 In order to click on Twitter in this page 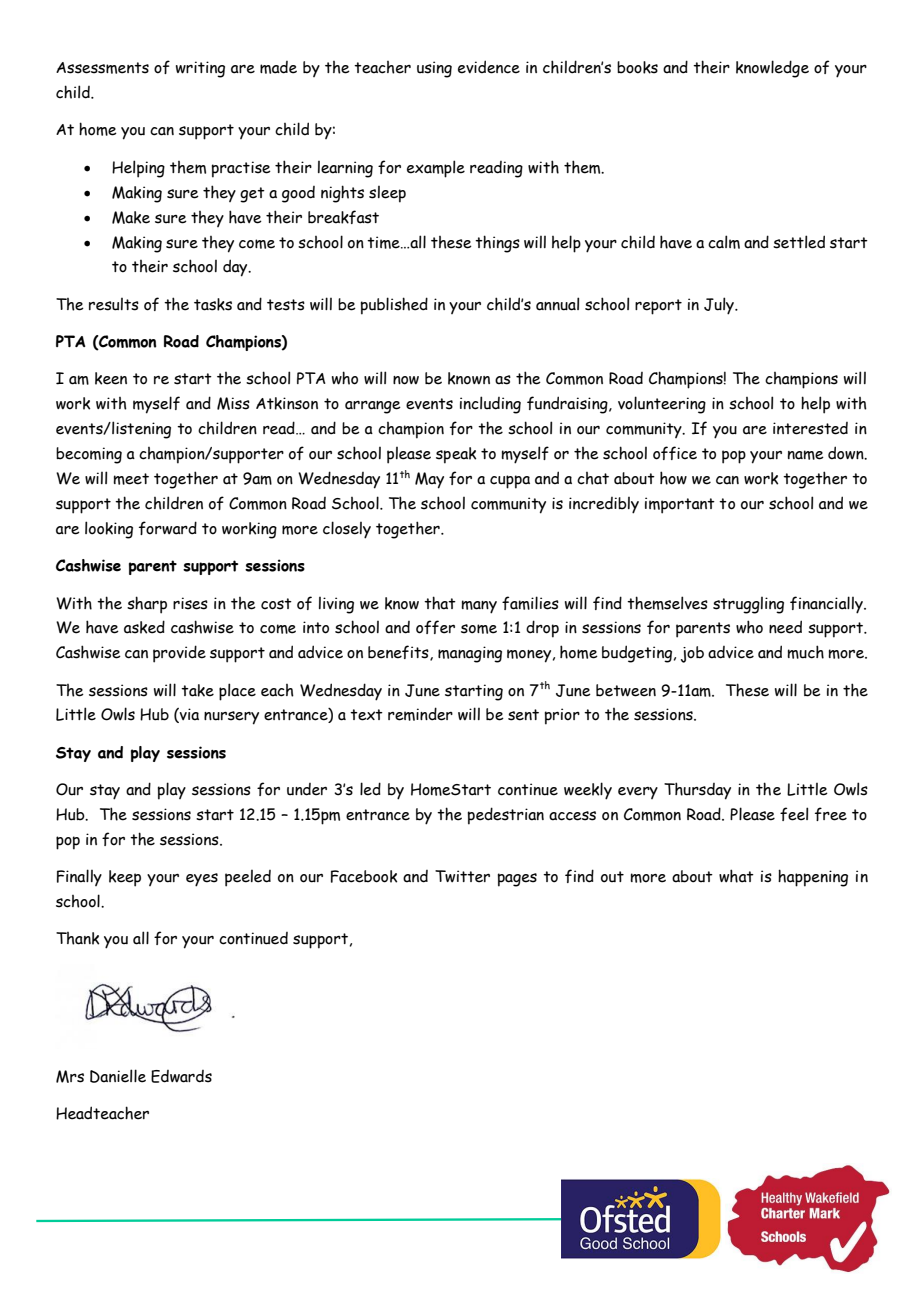, I will do `click(462, 876)`.
